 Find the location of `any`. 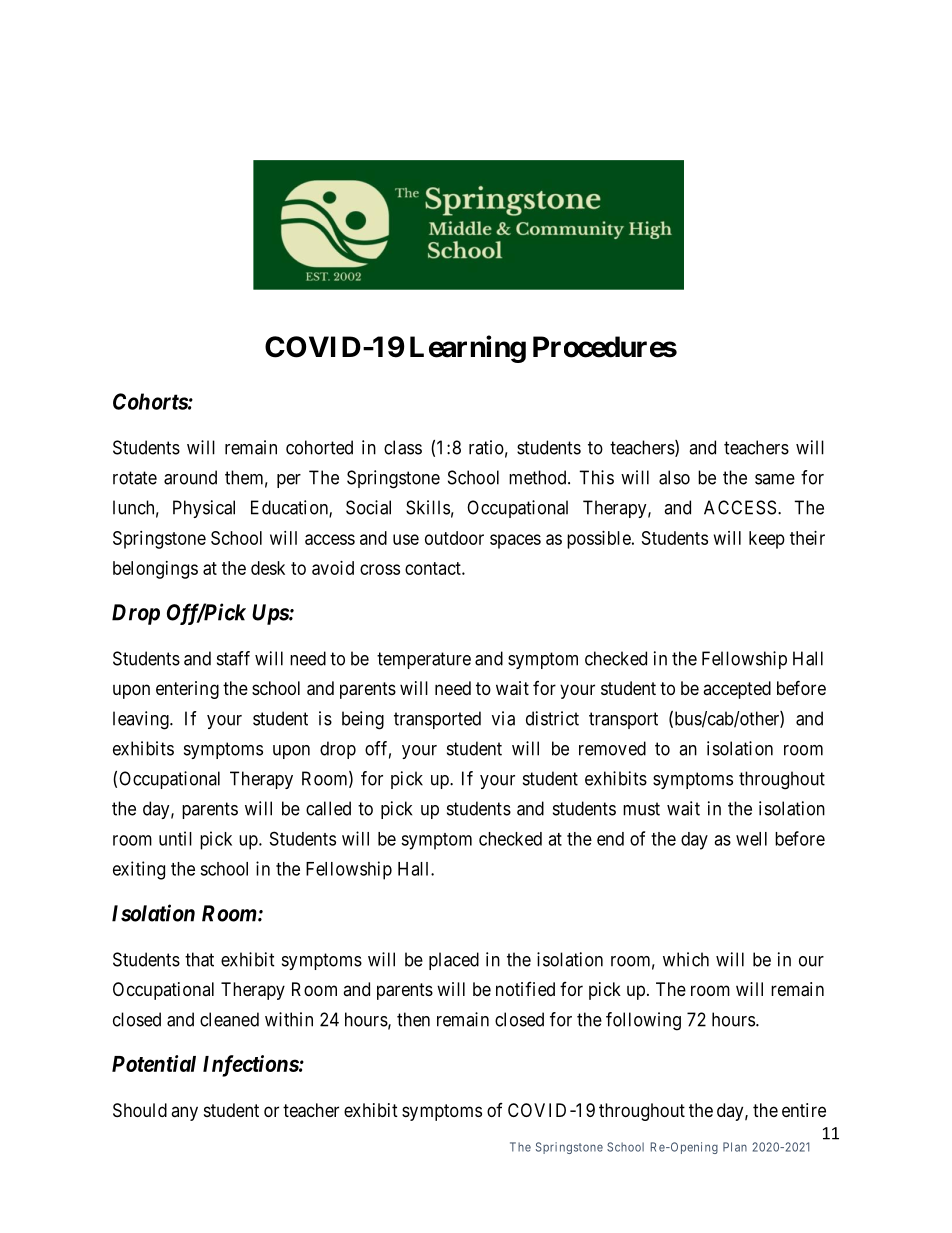

any is located at coordinates (184, 1113).
